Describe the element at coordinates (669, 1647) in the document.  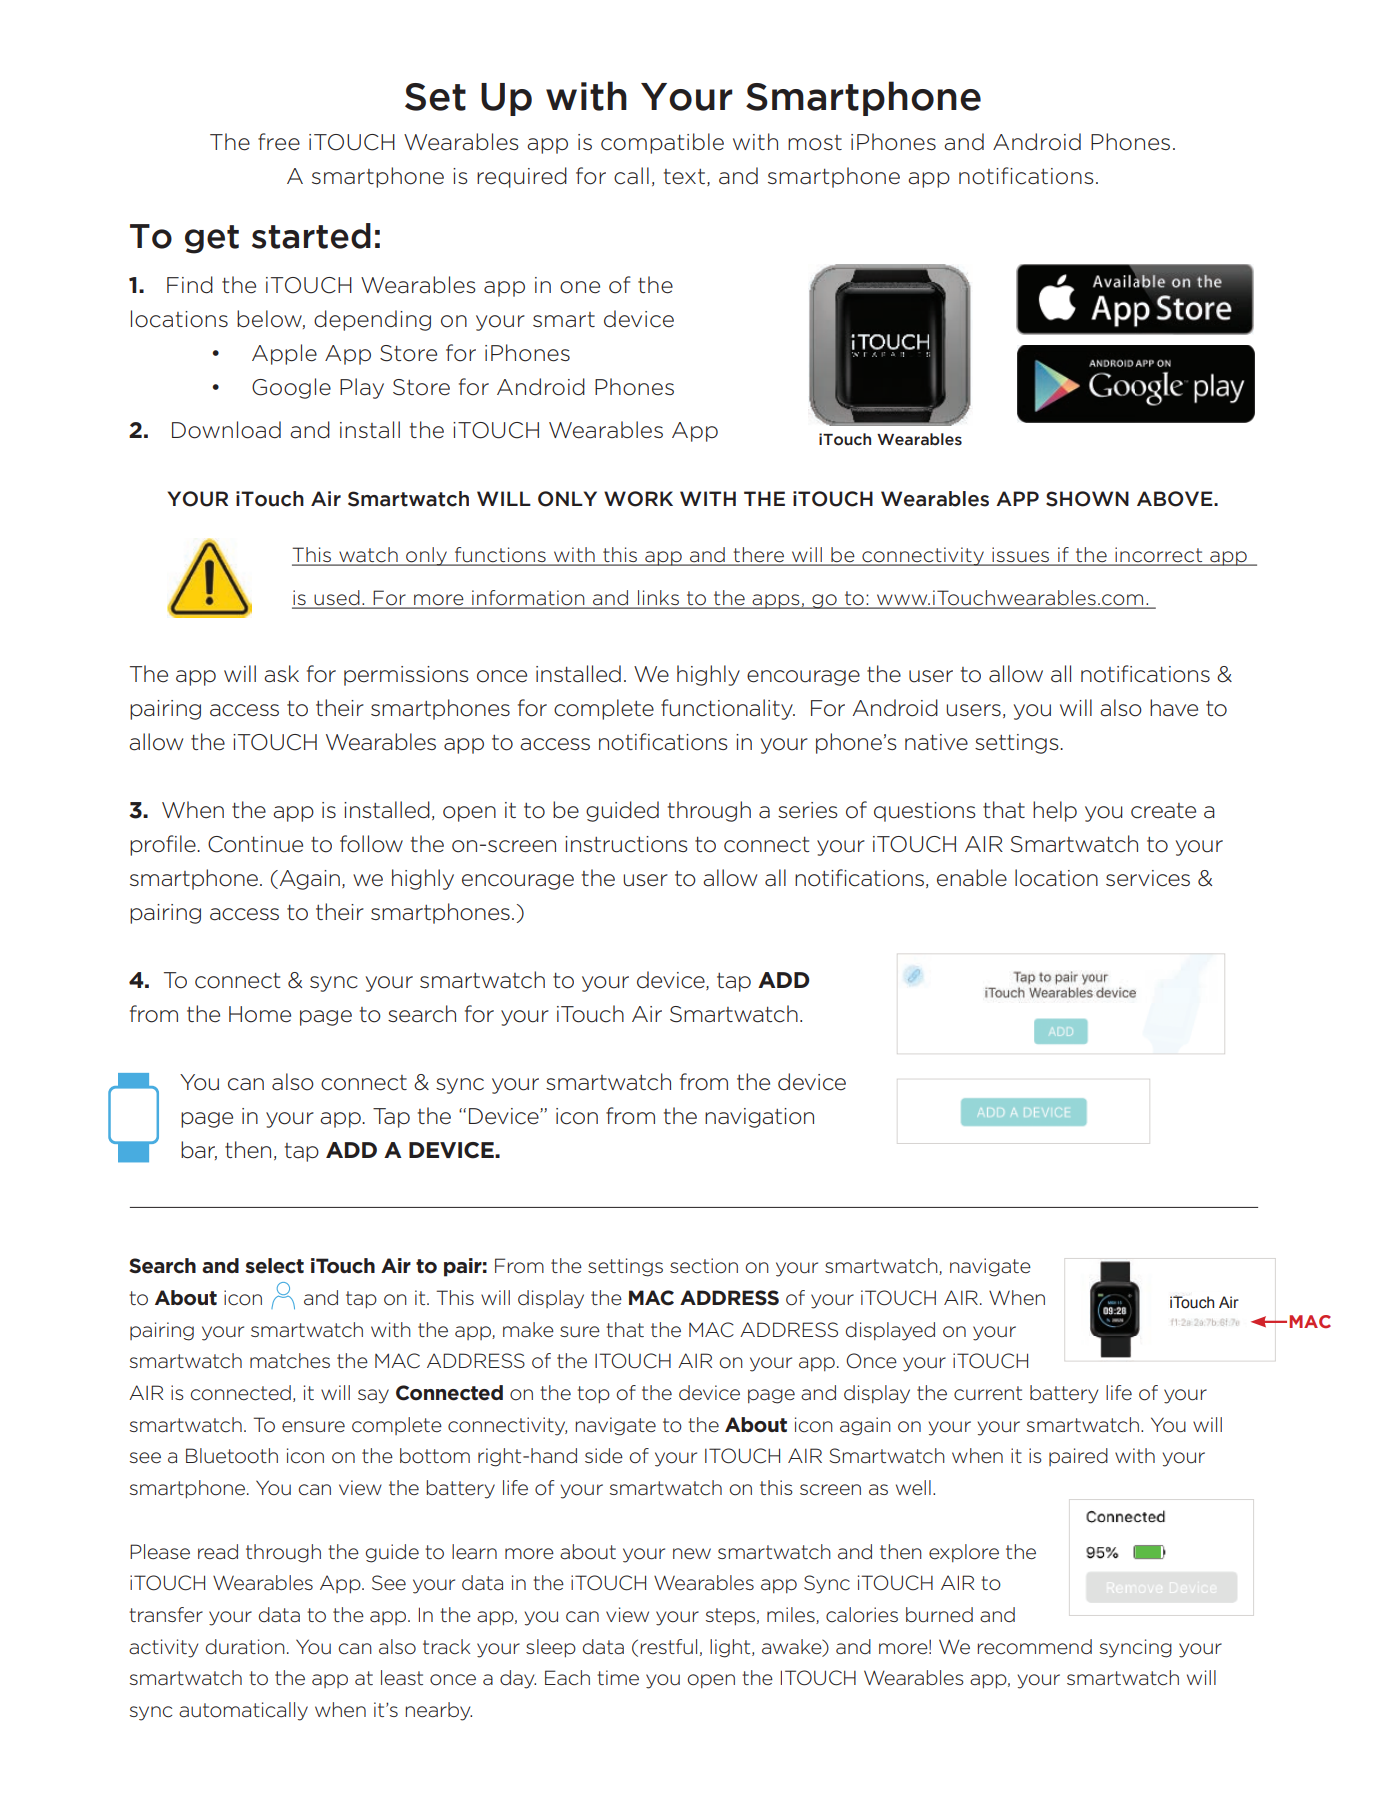
I see `restful` at that location.
